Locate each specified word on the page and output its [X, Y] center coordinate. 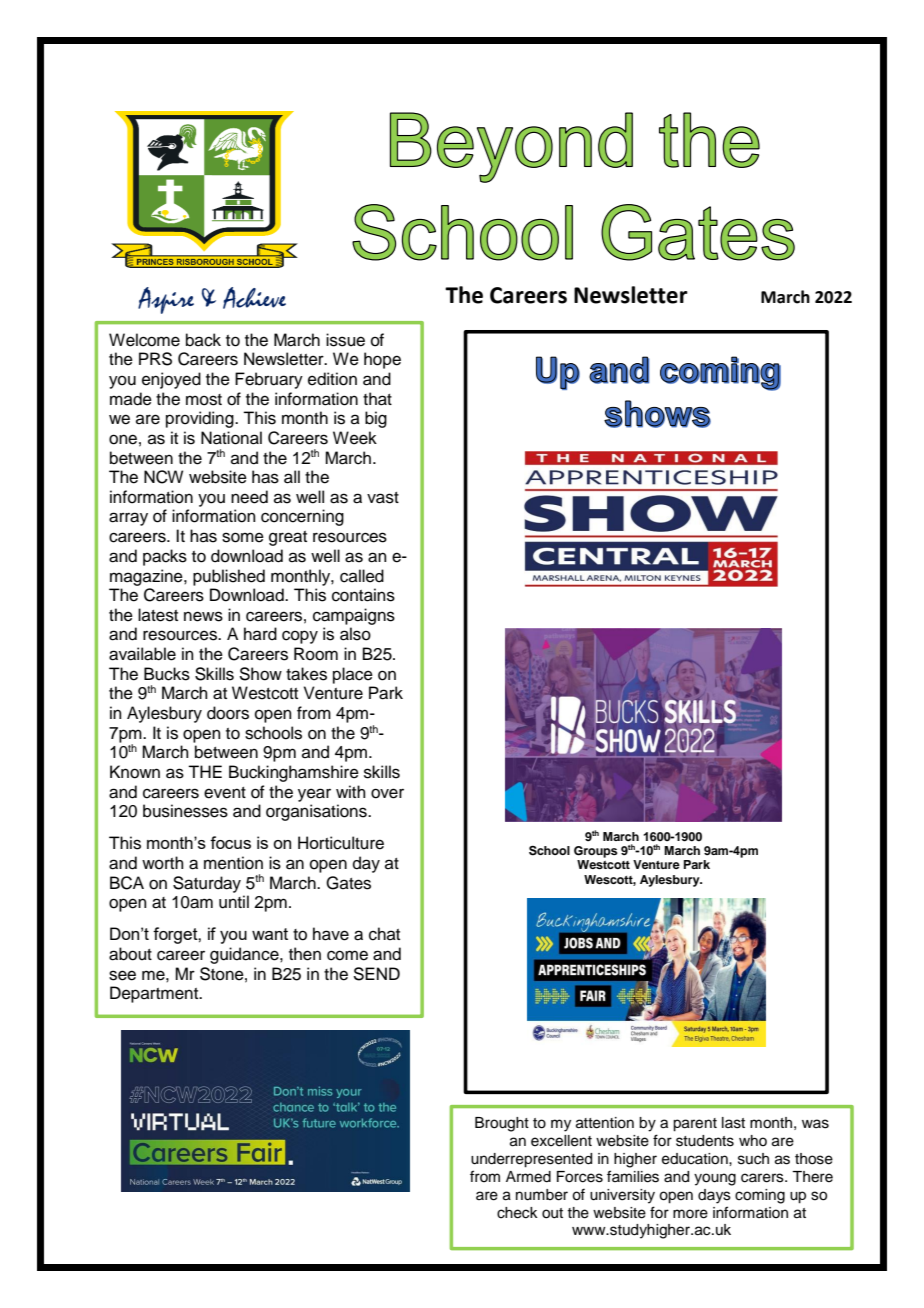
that [377, 399]
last [733, 1123]
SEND [376, 974]
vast [383, 498]
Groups [596, 852]
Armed [528, 1177]
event [225, 793]
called [362, 576]
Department [155, 994]
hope [382, 360]
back [203, 340]
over [387, 793]
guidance [245, 955]
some [243, 537]
